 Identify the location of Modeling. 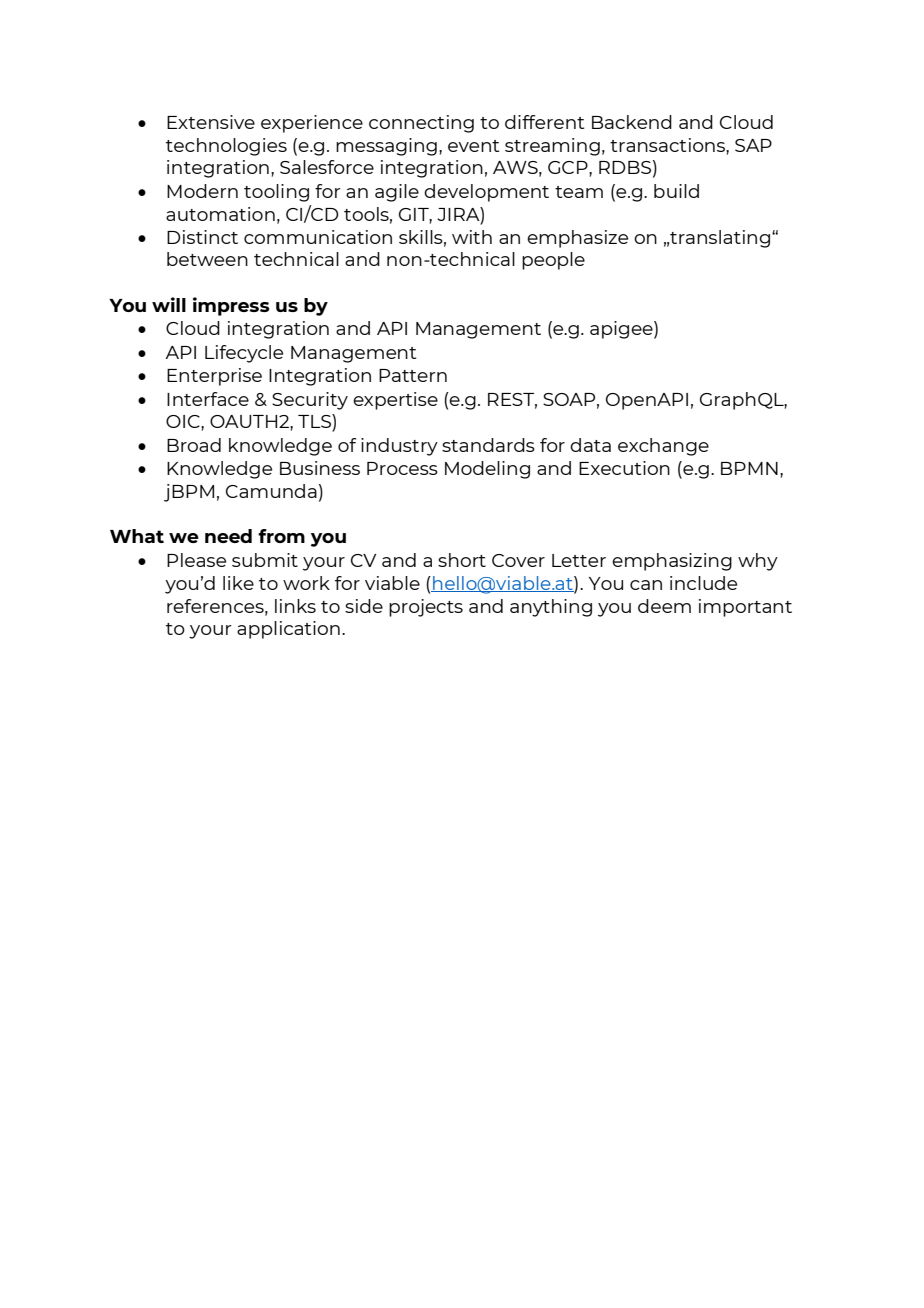
(487, 470).
